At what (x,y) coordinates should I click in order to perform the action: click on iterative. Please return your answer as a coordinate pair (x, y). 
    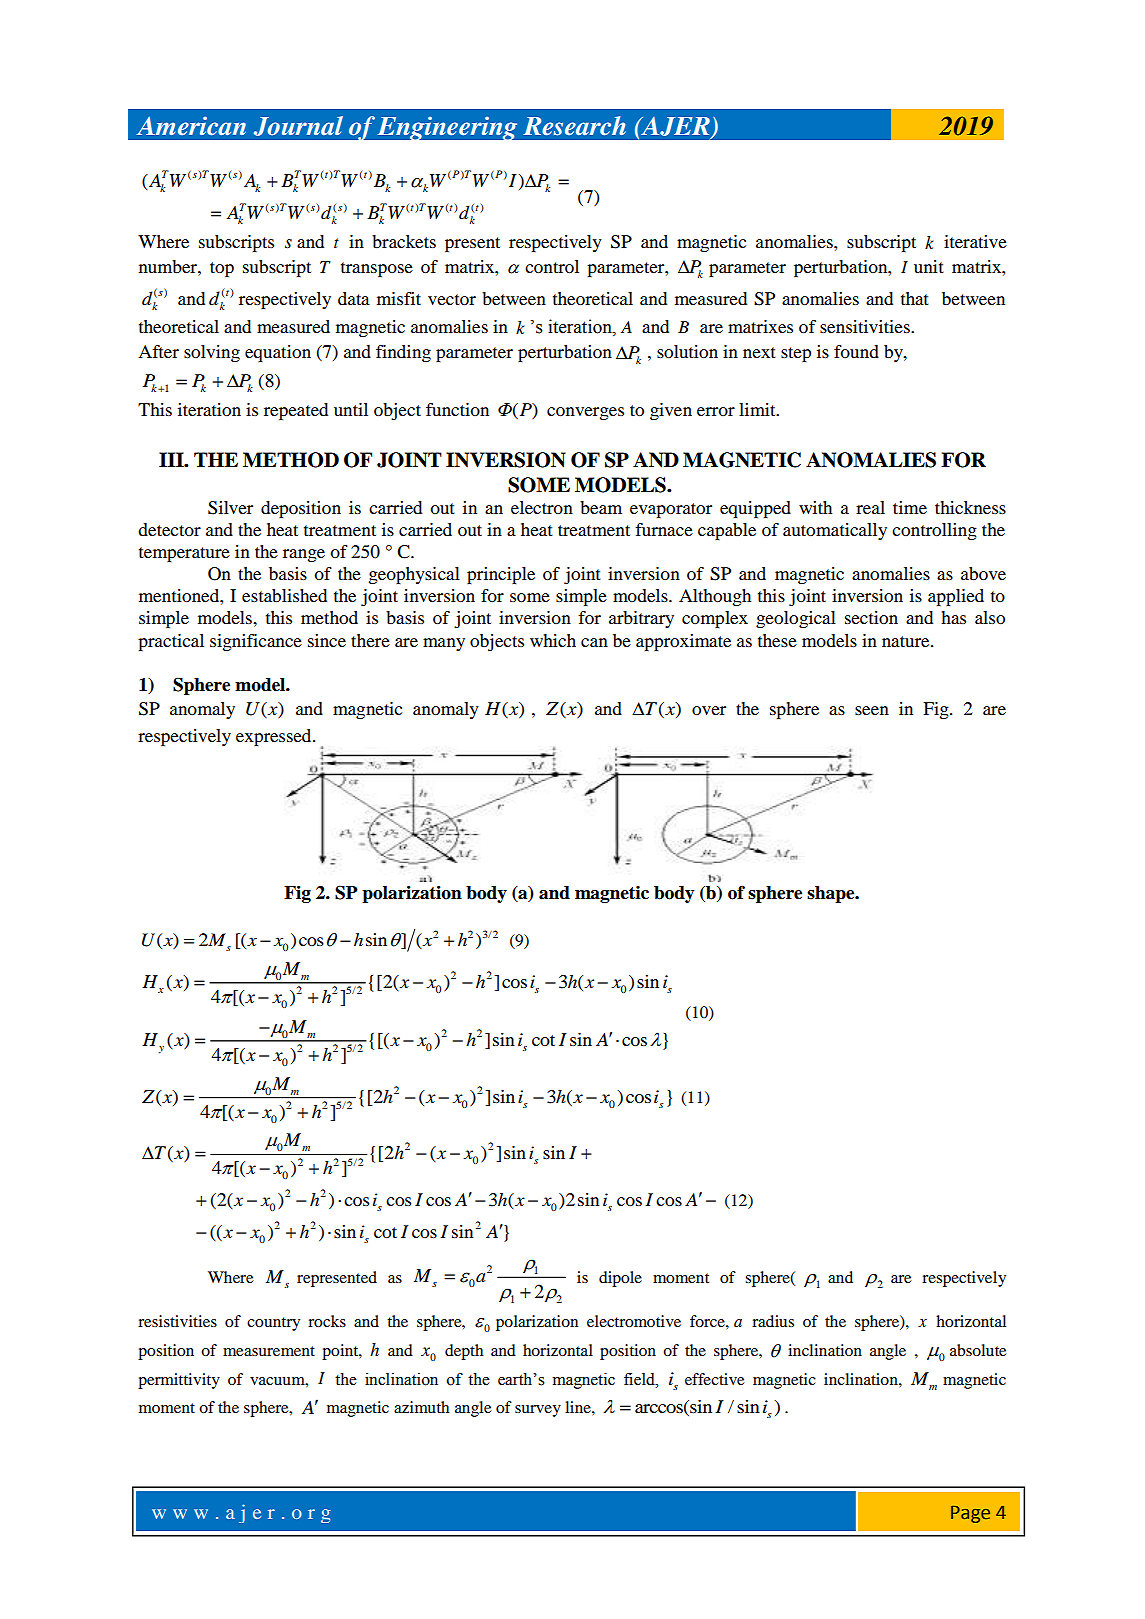
    Looking at the image, I should click on (975, 241).
